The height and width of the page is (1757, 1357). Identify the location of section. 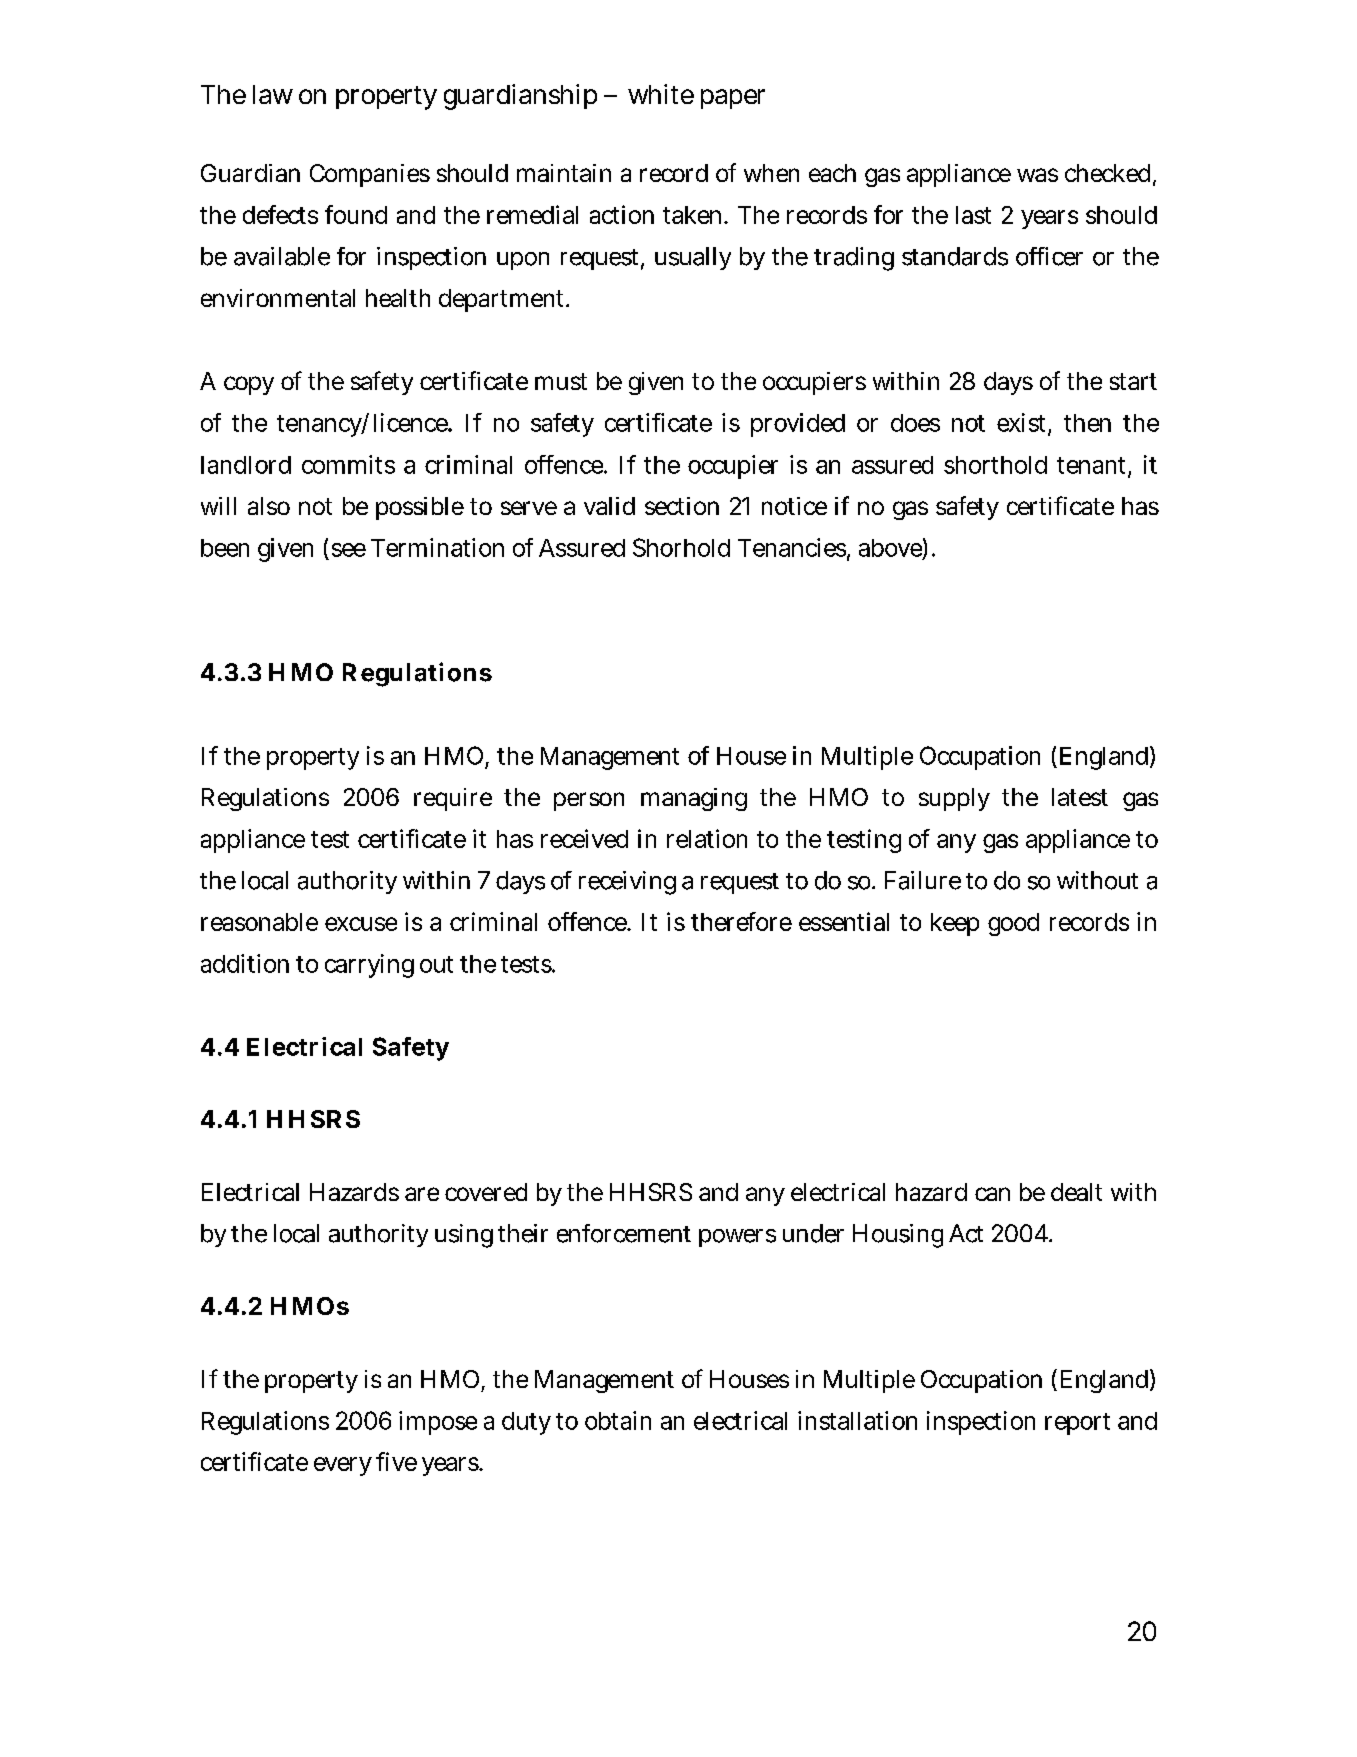
(682, 506).
